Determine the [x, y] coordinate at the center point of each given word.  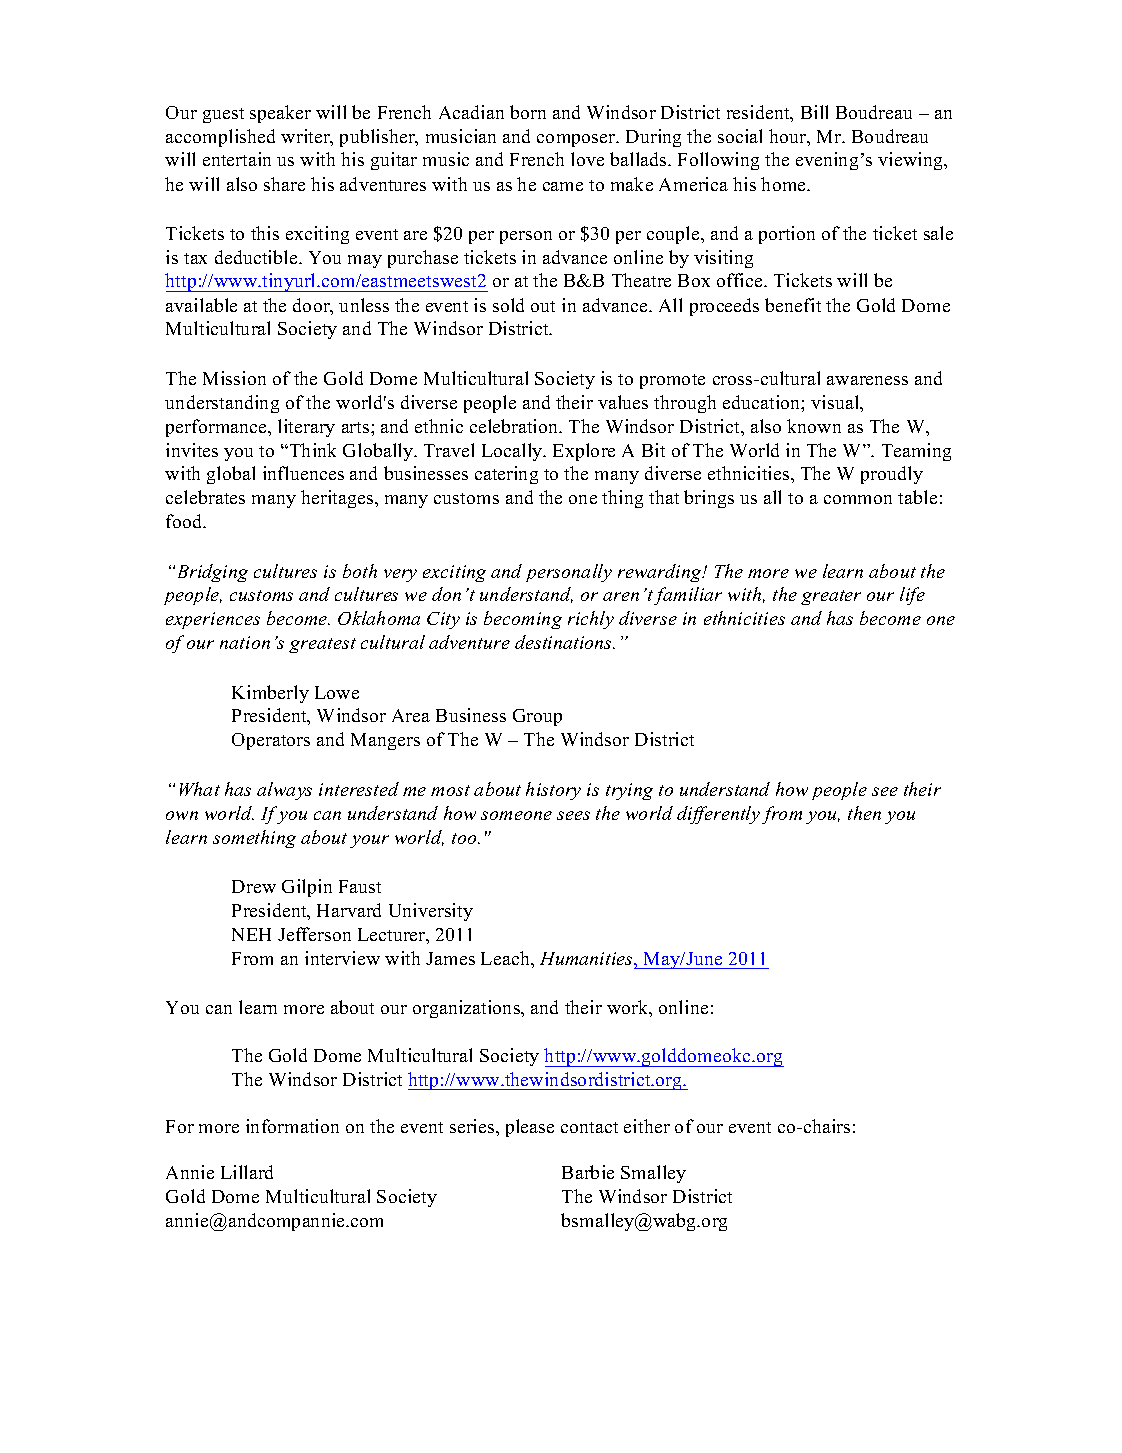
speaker [280, 114]
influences [303, 473]
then [864, 813]
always [284, 791]
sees [573, 815]
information [292, 1126]
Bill [814, 112]
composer [577, 140]
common [858, 499]
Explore [584, 452]
